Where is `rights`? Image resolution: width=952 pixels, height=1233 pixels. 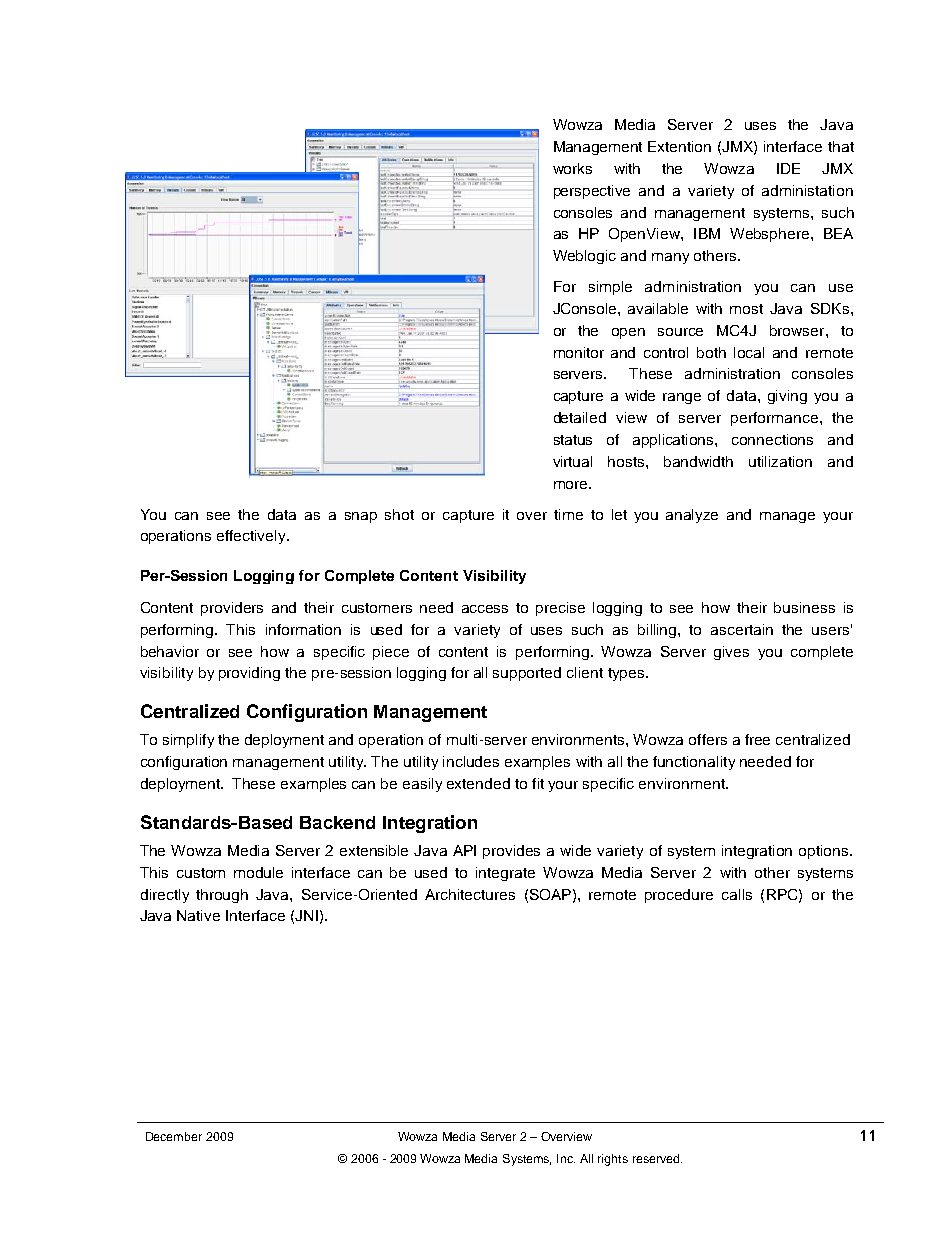
rights is located at coordinates (613, 1160).
